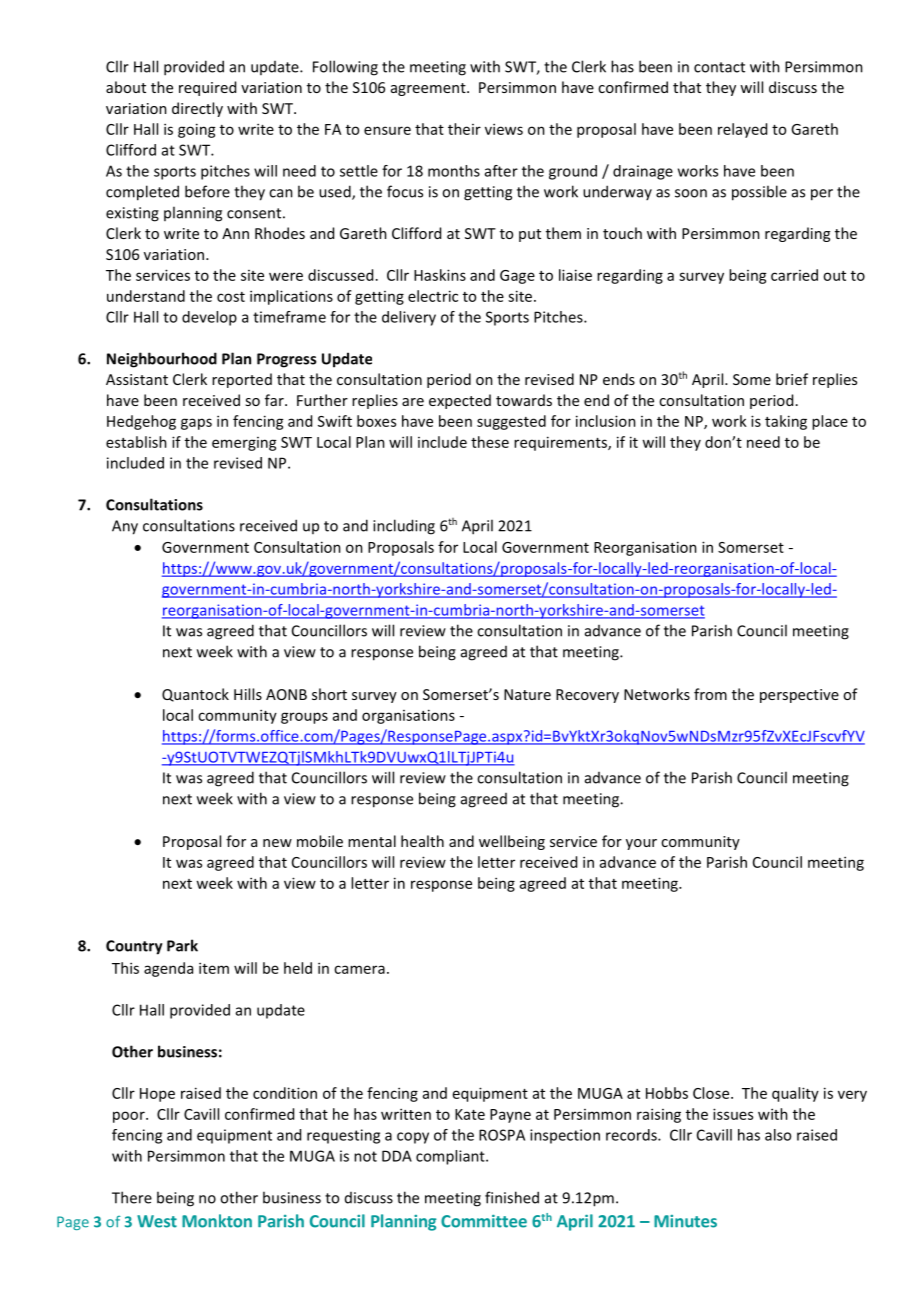  What do you see at coordinates (641, 844) in the screenshot?
I see `your` at bounding box center [641, 844].
